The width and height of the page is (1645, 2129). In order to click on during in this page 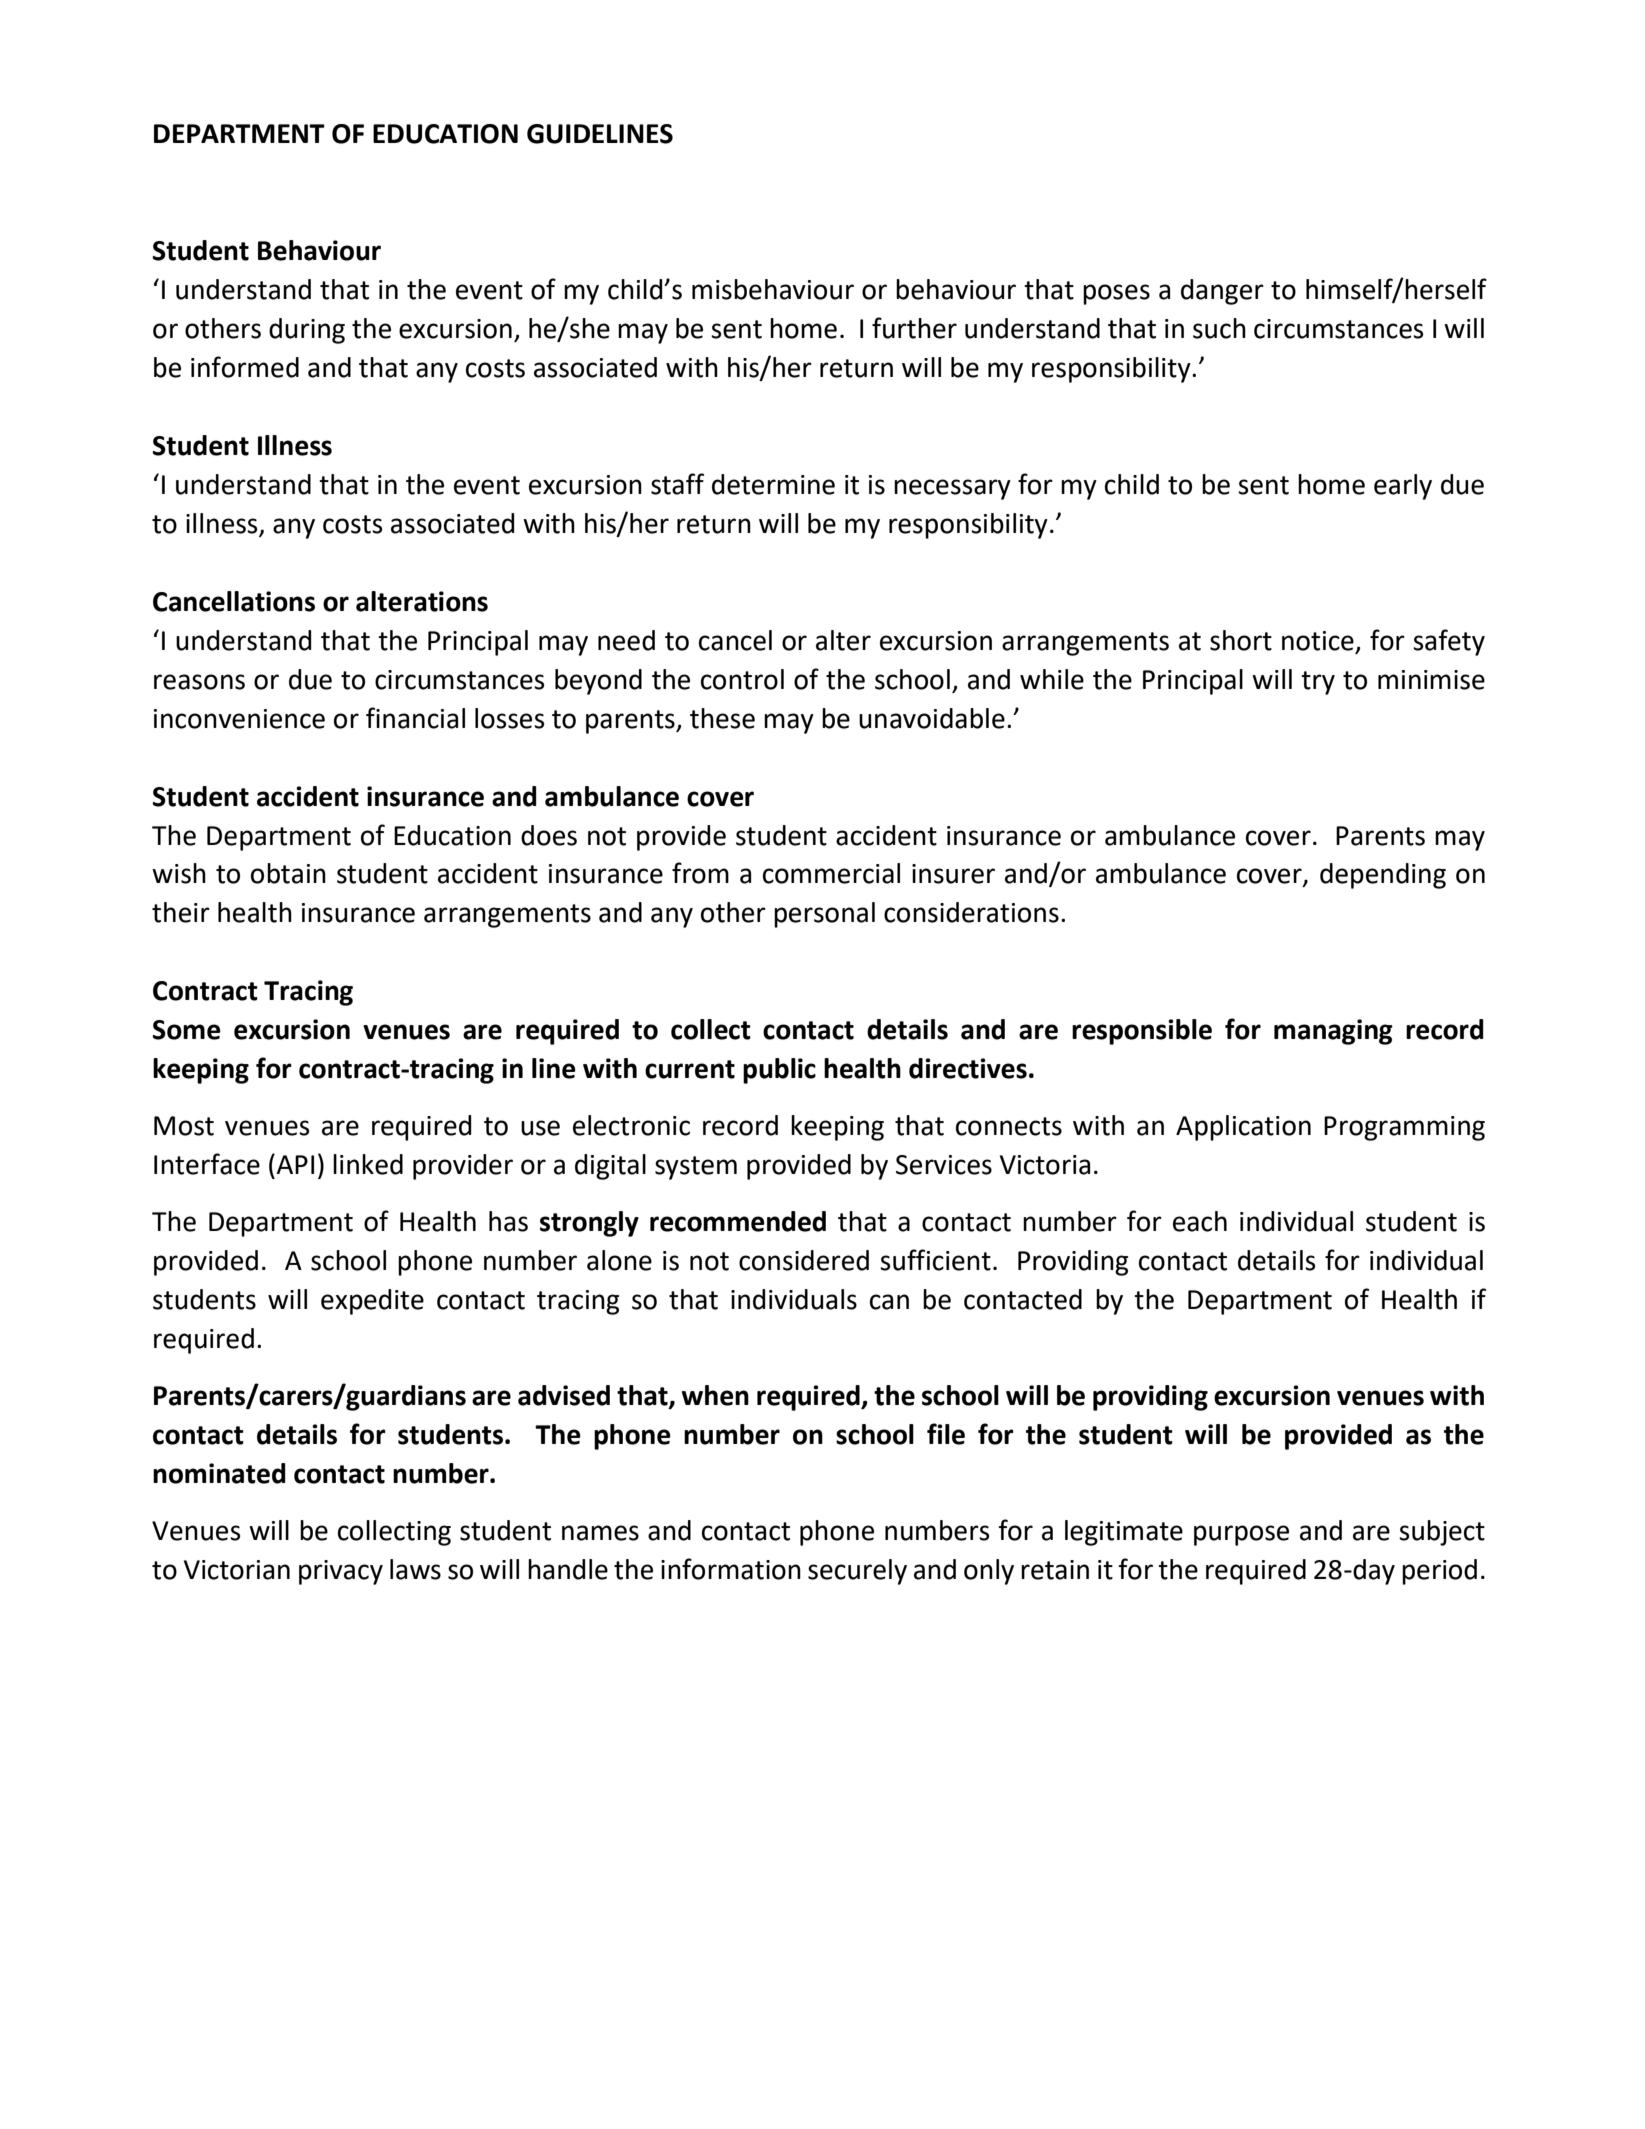, I will do `click(307, 331)`.
